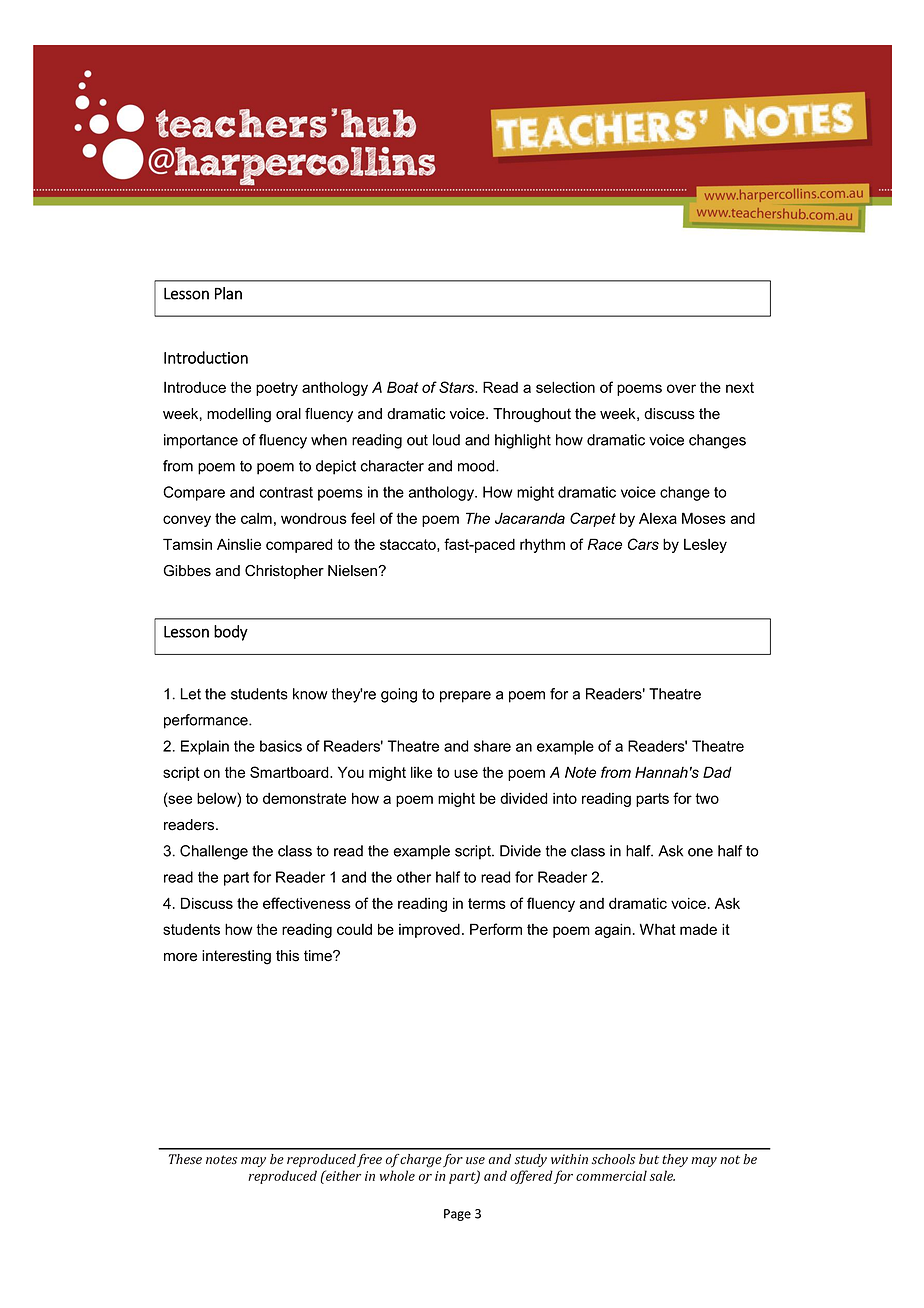 This screenshot has height=1308, width=924. What do you see at coordinates (228, 293) in the screenshot?
I see `Plan` at bounding box center [228, 293].
